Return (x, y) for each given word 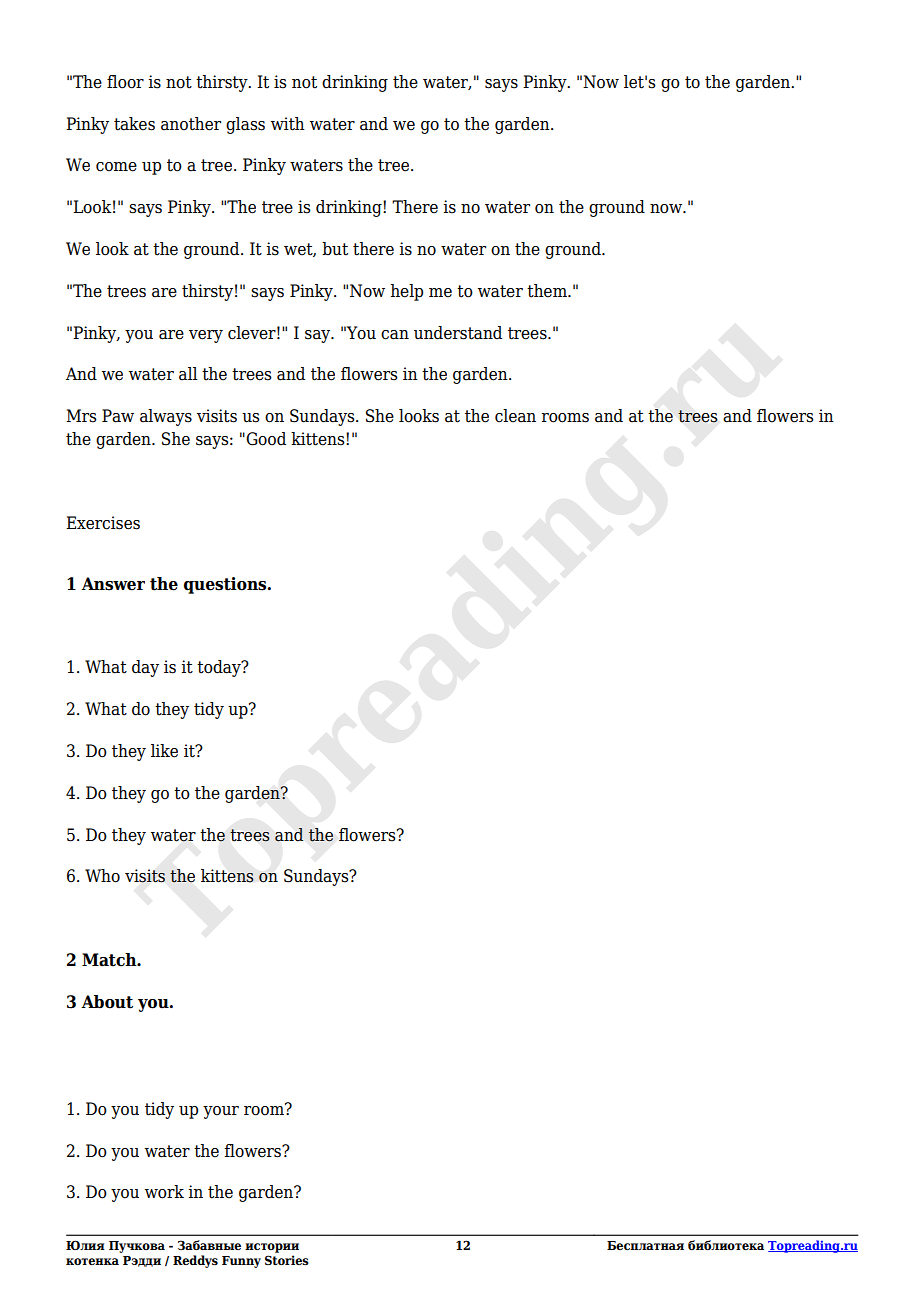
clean (515, 416)
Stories (287, 1260)
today (220, 668)
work (164, 1192)
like (164, 751)
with (288, 124)
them (548, 291)
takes (134, 124)
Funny (241, 1262)
